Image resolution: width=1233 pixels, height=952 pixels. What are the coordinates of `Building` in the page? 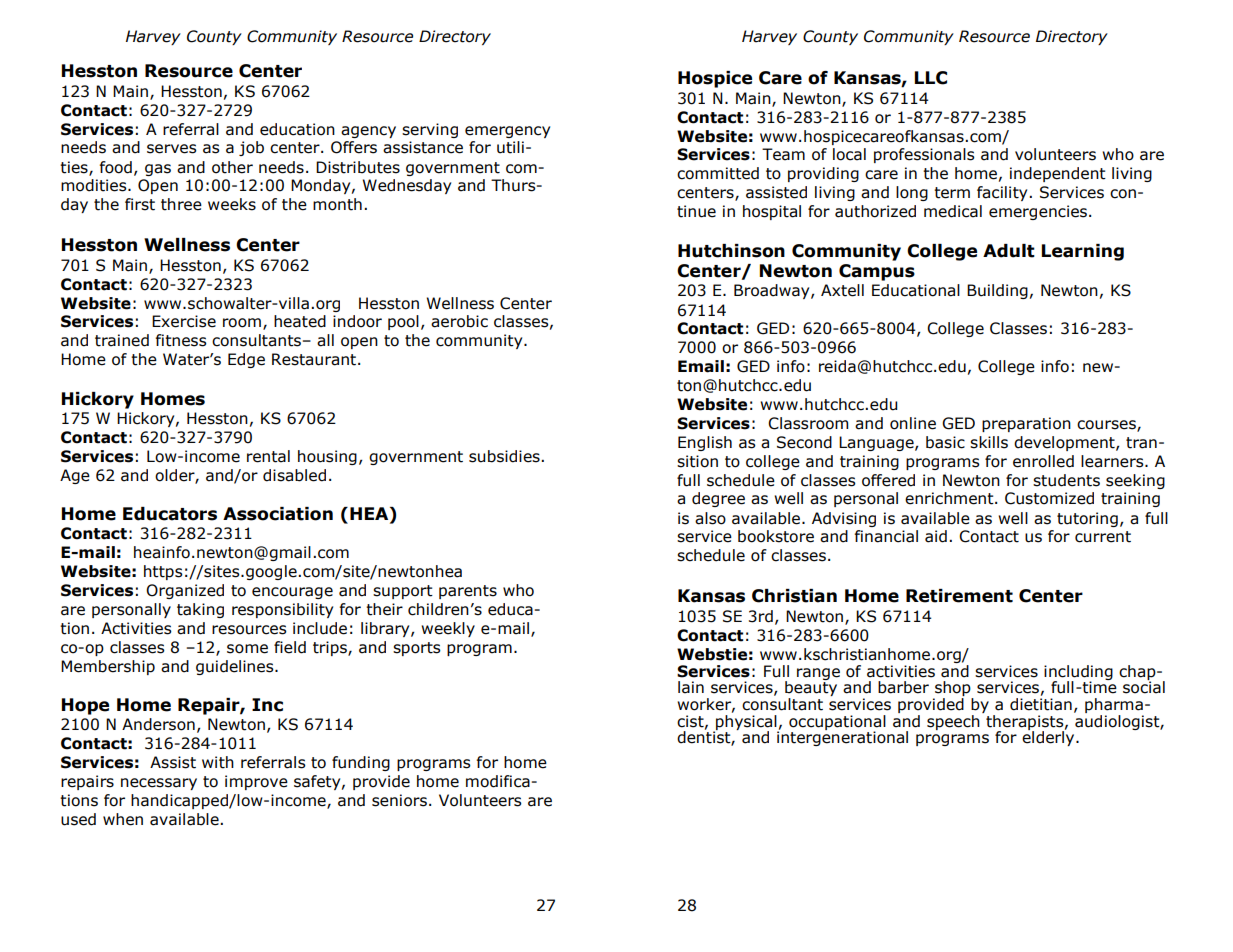 It's located at (997, 291).
